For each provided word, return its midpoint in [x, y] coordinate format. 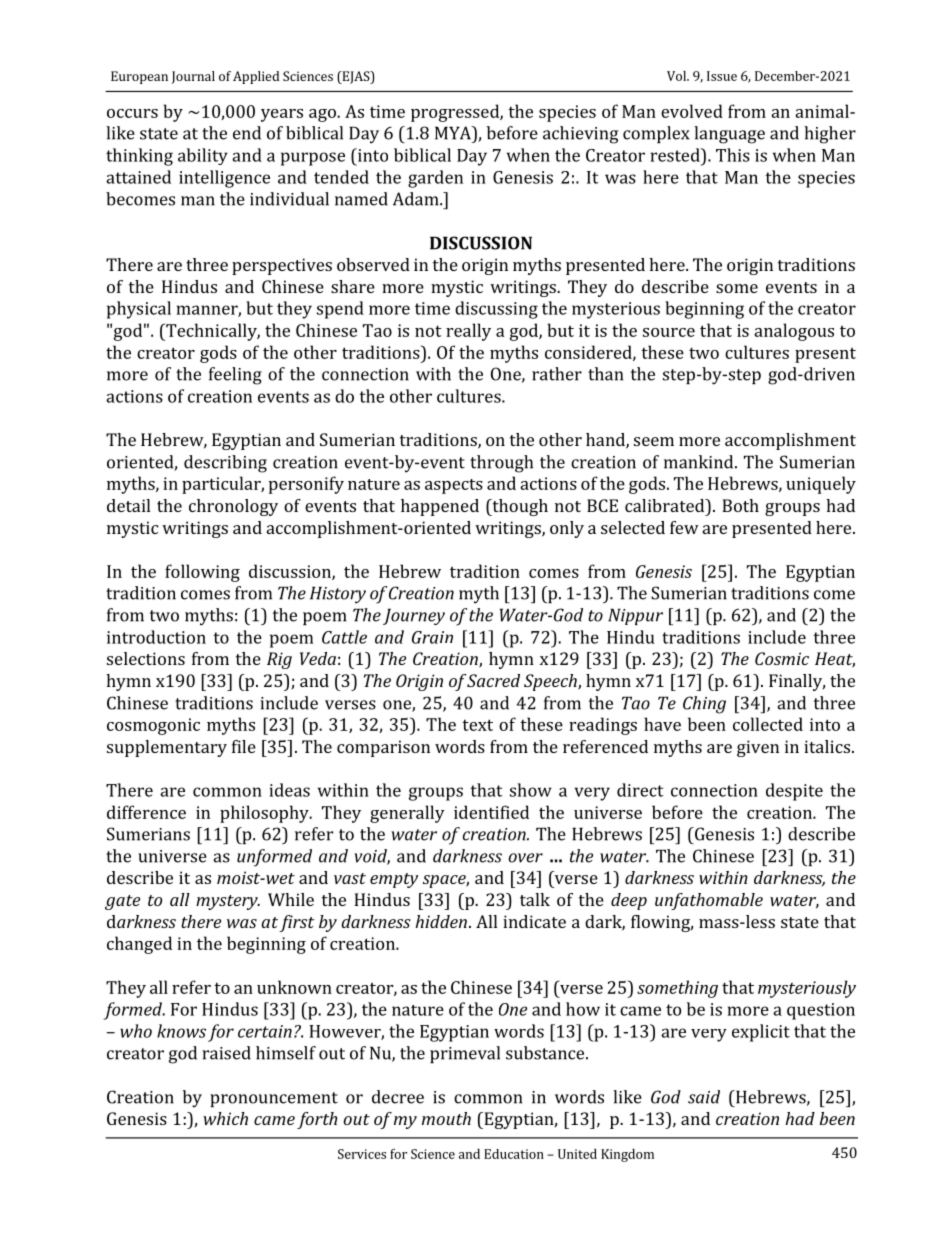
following [202, 573]
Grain [432, 637]
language [729, 135]
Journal [193, 77]
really [468, 332]
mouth [446, 1118]
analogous [794, 332]
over [525, 858]
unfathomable [709, 901]
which [225, 1118]
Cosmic [782, 658]
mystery [228, 902]
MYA [454, 133]
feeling [235, 376]
